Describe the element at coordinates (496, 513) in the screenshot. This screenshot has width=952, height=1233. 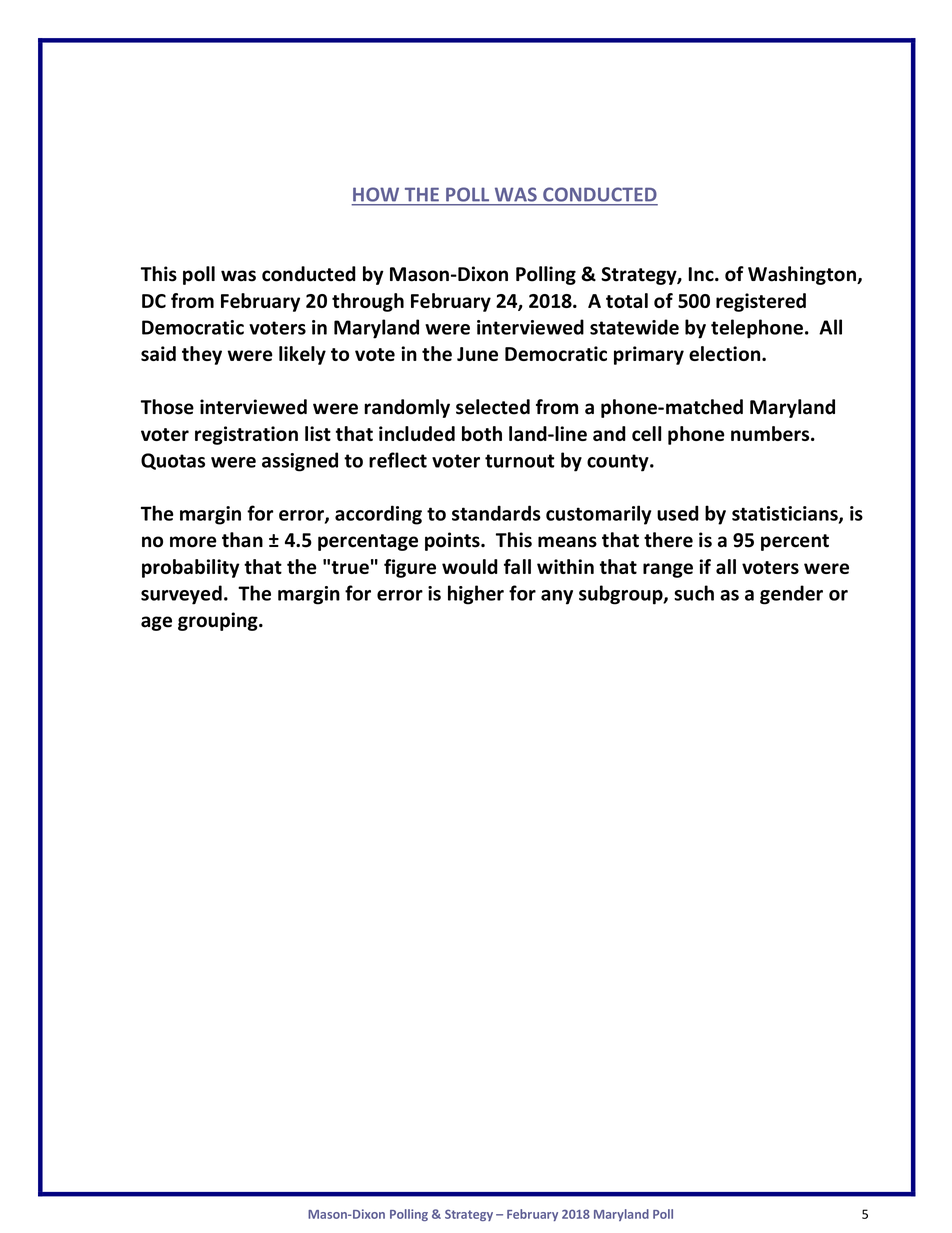
I see `standards` at that location.
